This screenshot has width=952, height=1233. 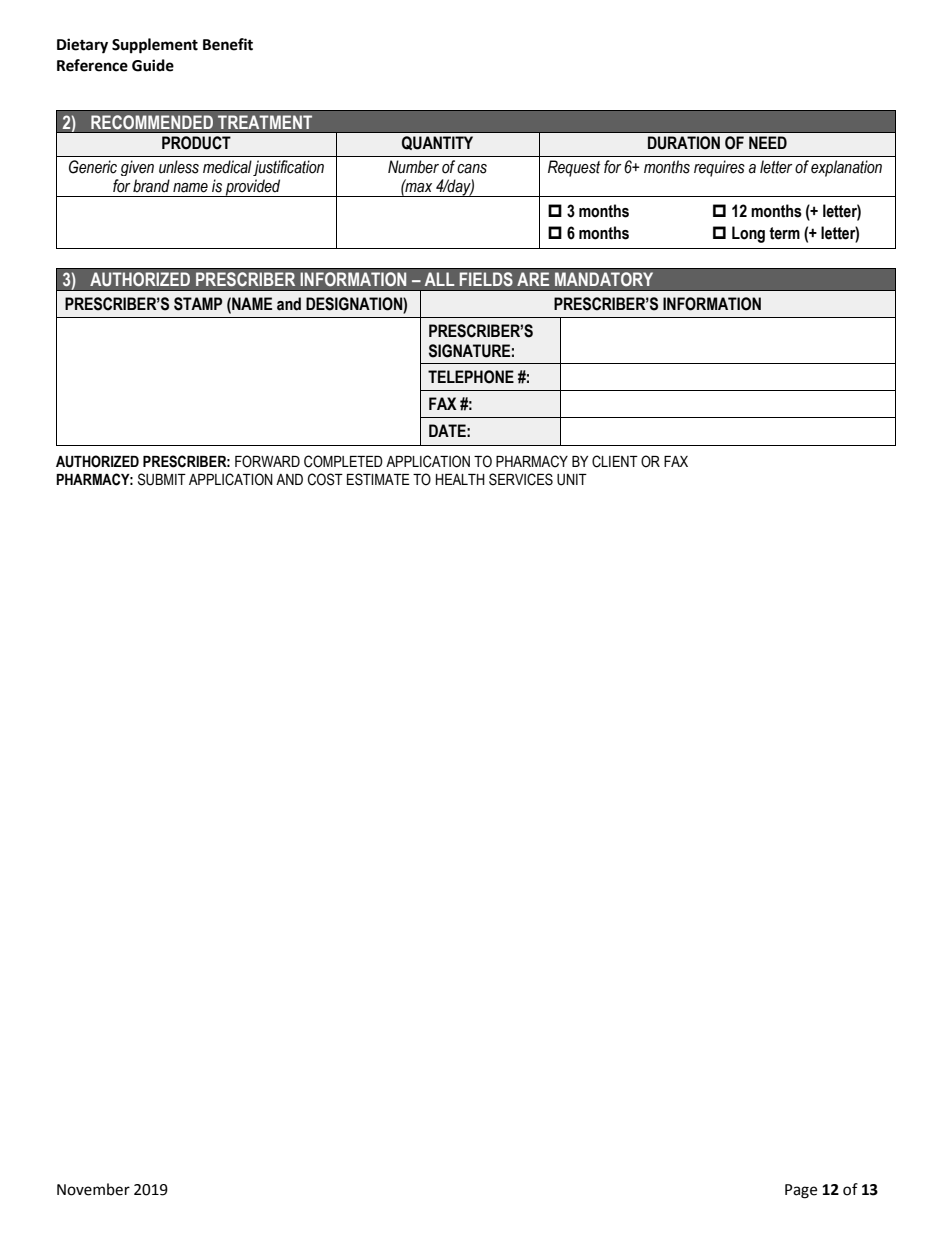 What do you see at coordinates (437, 143) in the screenshot?
I see `QUANTITY` at bounding box center [437, 143].
